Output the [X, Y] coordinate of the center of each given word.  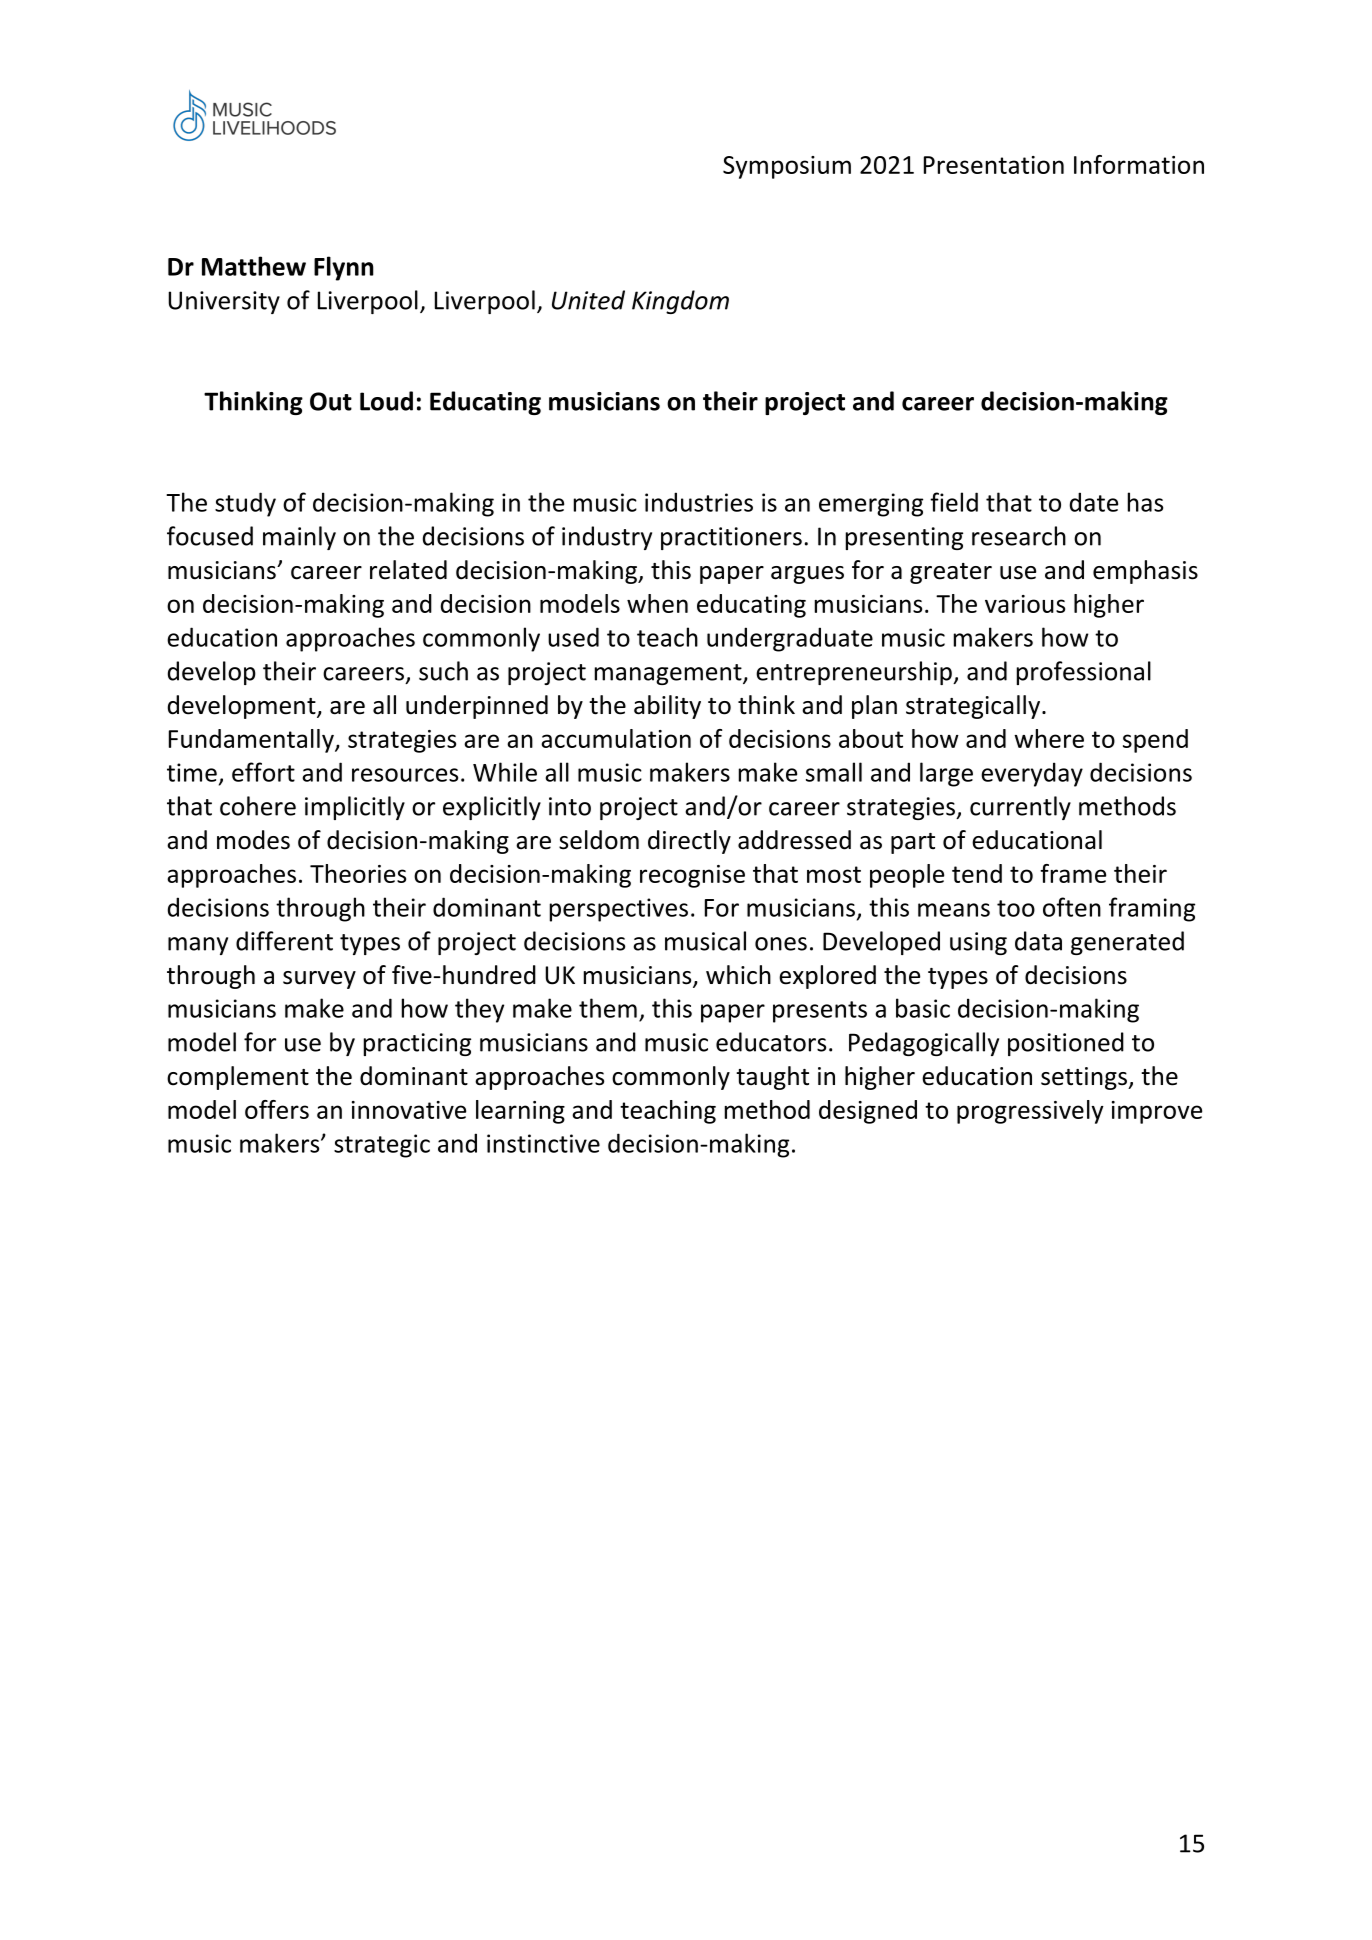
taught [772, 1078]
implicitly [355, 808]
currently [1020, 808]
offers [277, 1109]
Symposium [787, 167]
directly [689, 842]
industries [699, 502]
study [245, 504]
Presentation [994, 165]
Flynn [344, 268]
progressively [1030, 1112]
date [1094, 502]
